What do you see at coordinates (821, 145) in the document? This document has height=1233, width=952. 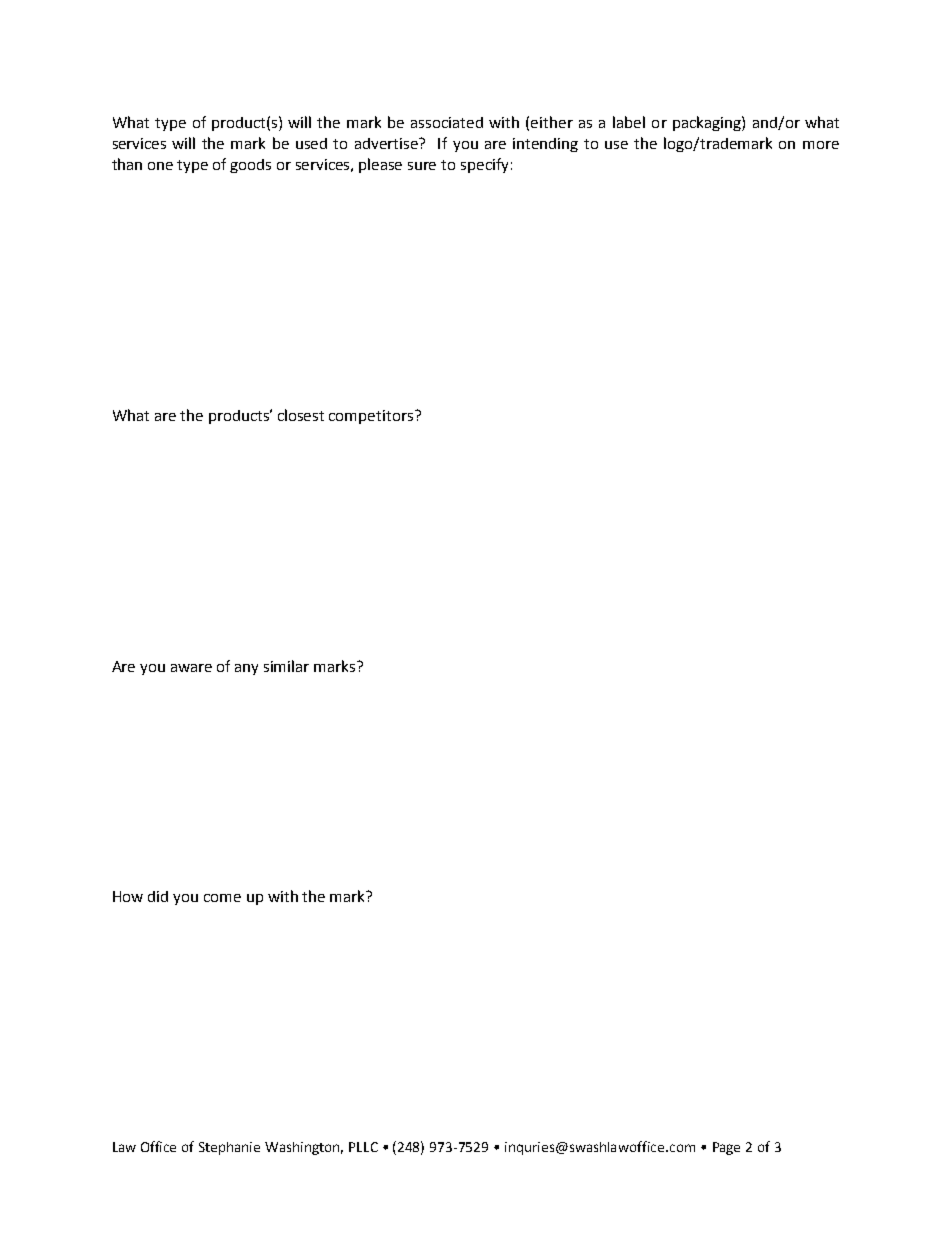 I see `more` at bounding box center [821, 145].
